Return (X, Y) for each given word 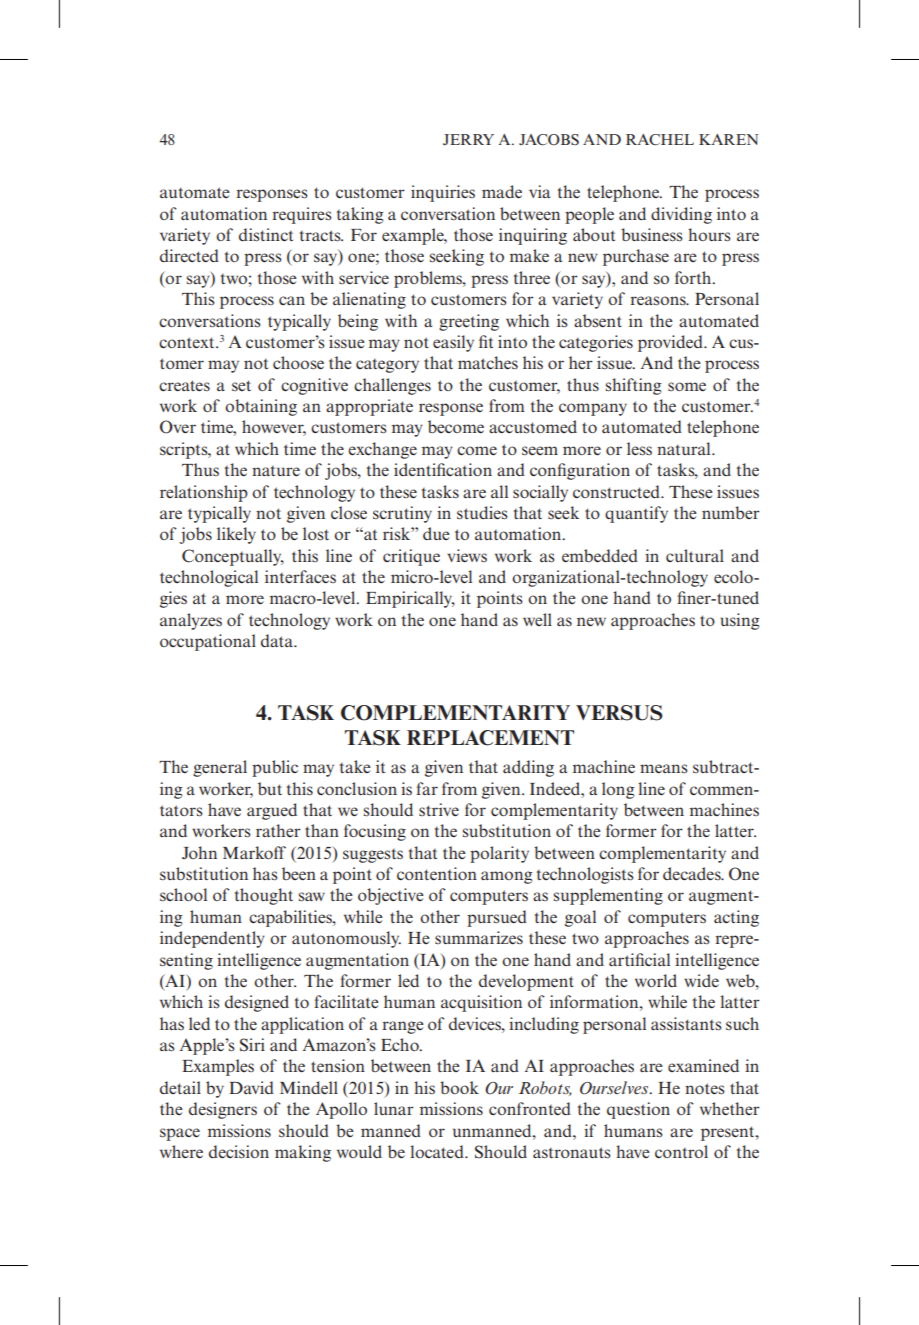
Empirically (410, 599)
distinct (266, 235)
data (278, 640)
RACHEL (660, 140)
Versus (619, 713)
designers (223, 1110)
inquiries (443, 193)
